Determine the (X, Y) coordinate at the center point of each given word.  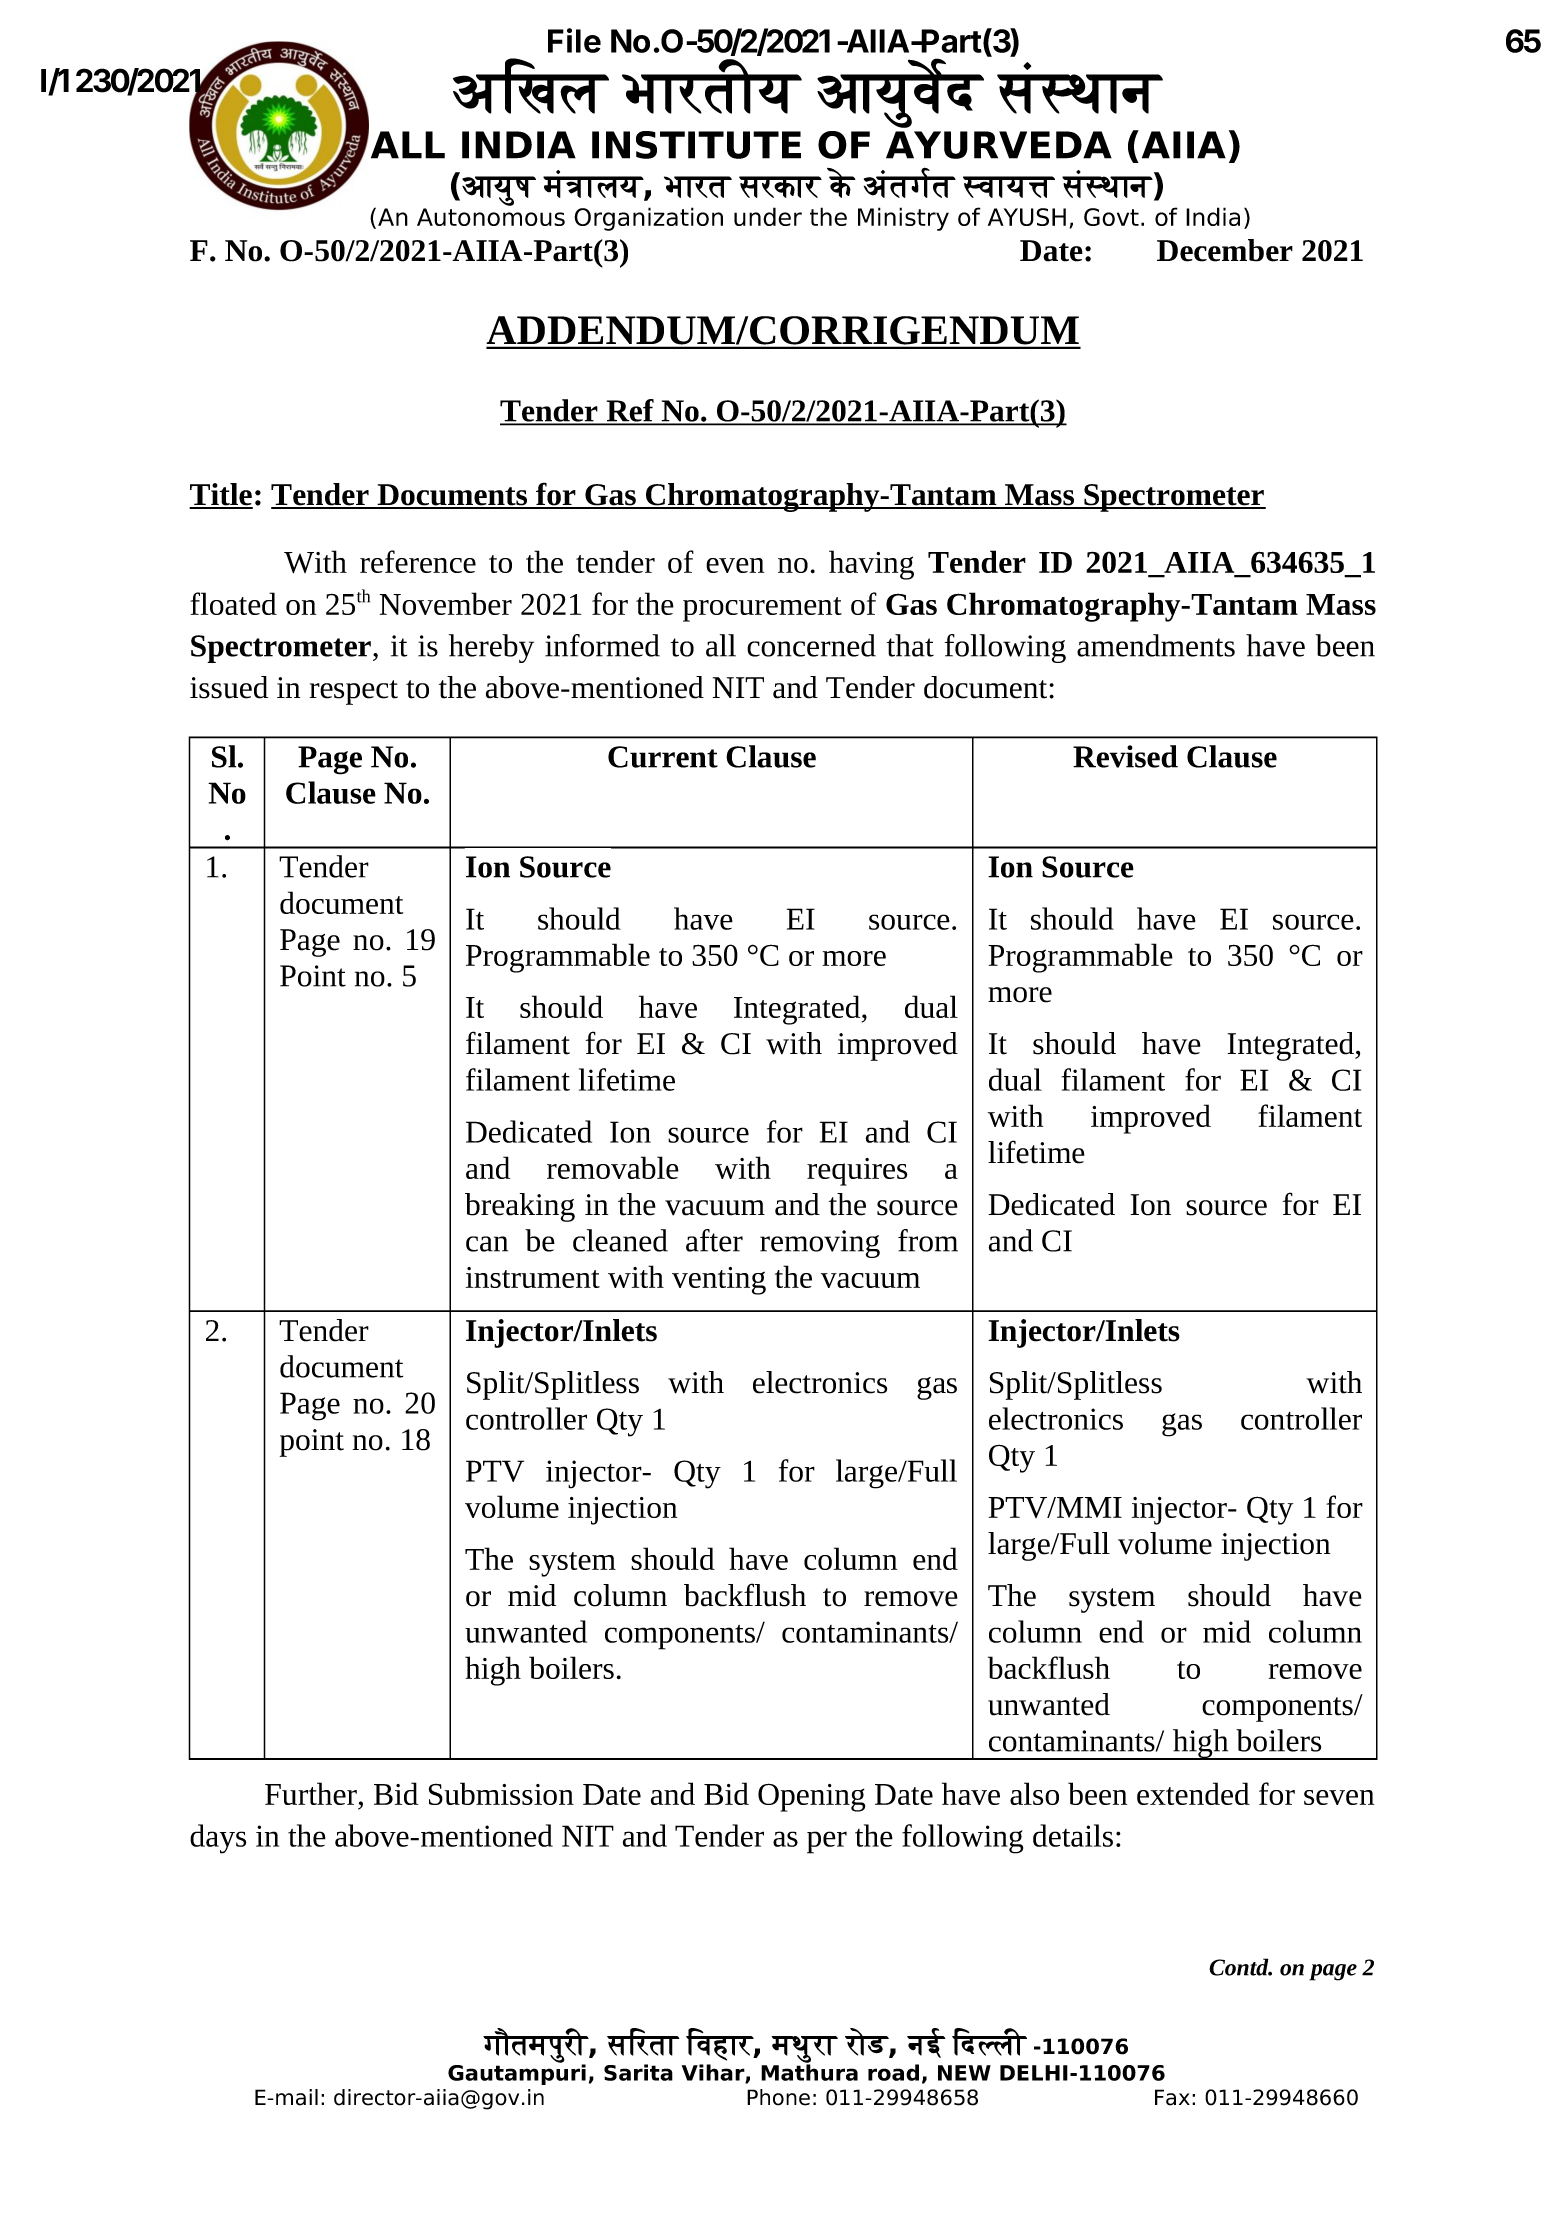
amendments (1156, 645)
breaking (520, 1207)
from (928, 1240)
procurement (762, 609)
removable (613, 1167)
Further (311, 1793)
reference (418, 561)
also (1034, 1793)
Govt (1111, 217)
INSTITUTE (696, 145)
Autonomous (491, 217)
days (218, 1839)
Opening (812, 1797)
